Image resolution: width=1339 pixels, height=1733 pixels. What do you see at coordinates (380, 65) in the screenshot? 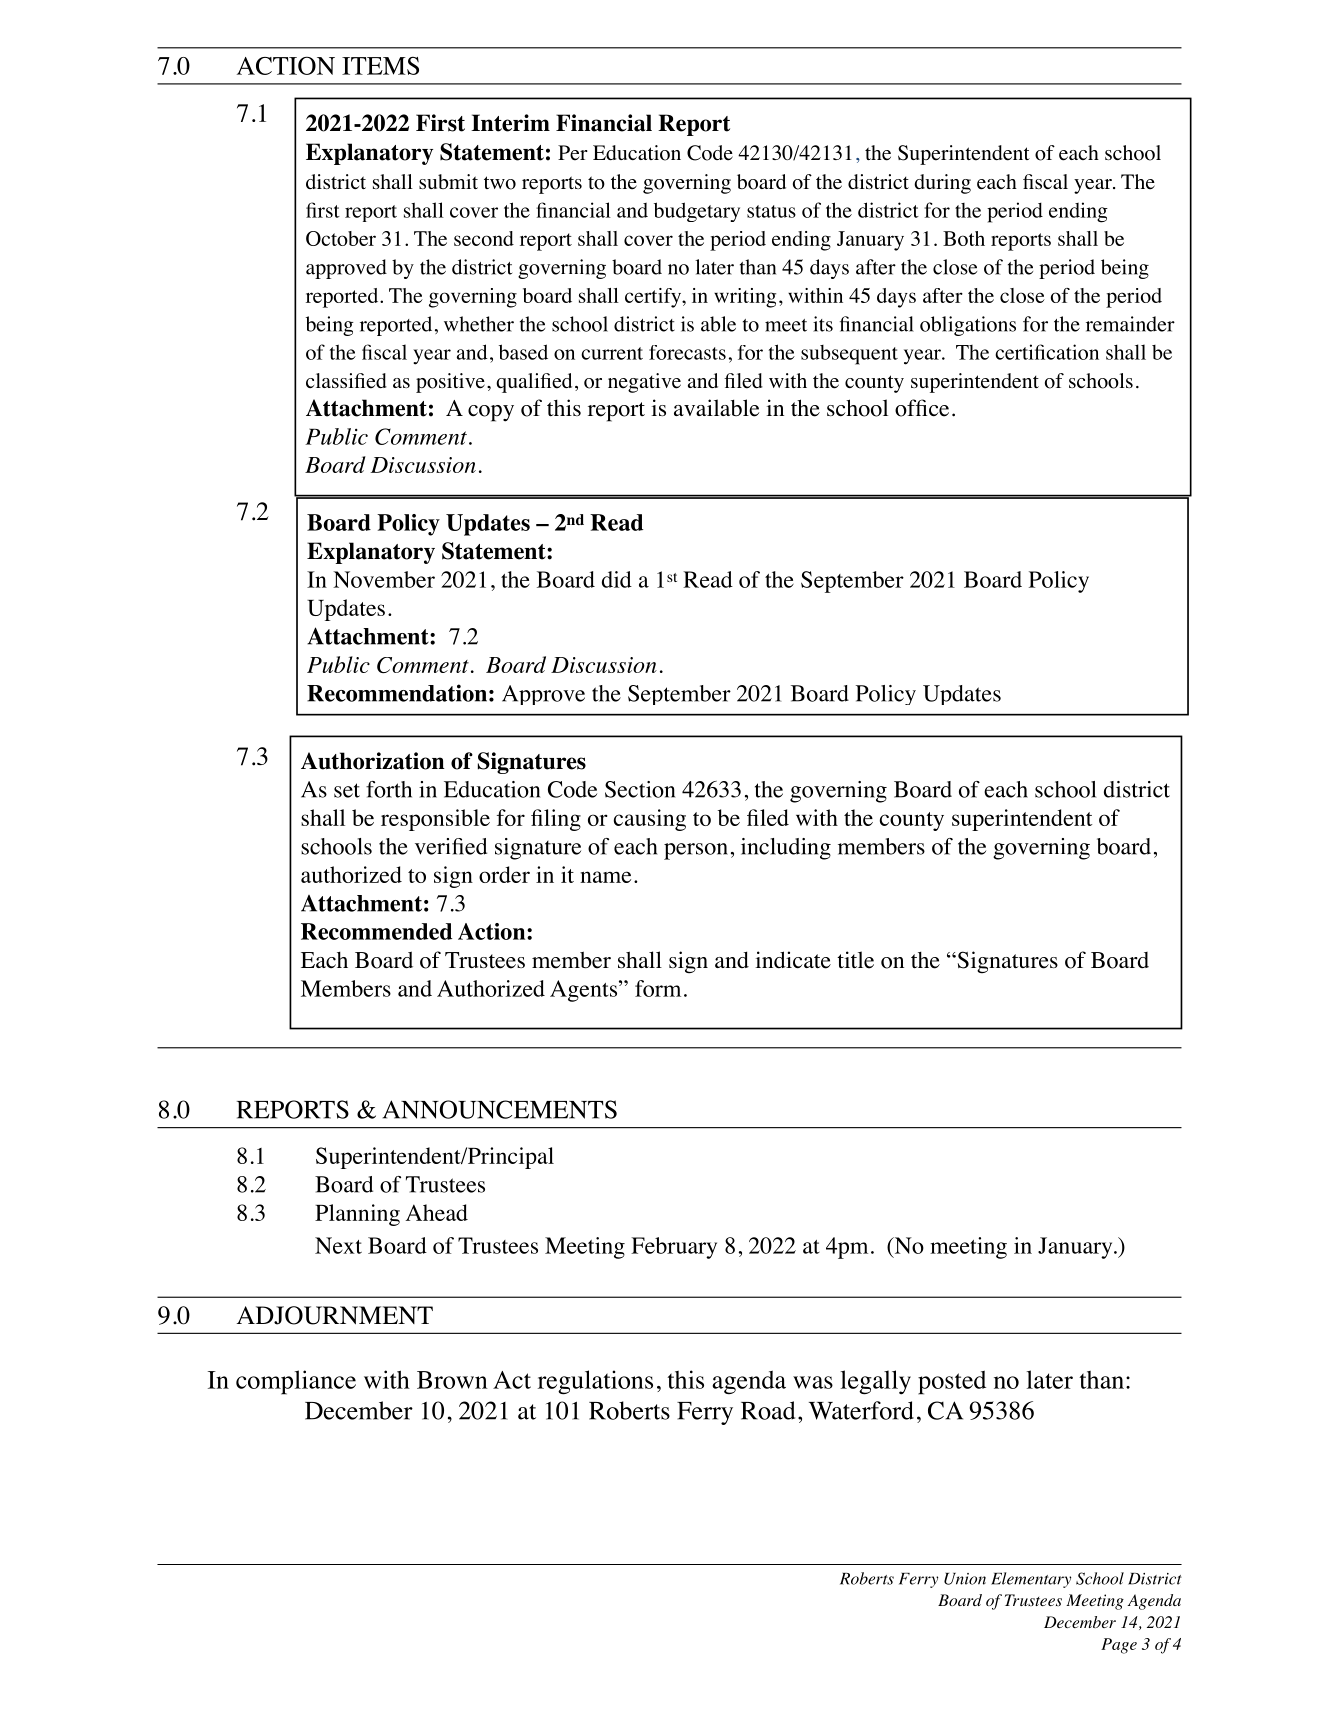
I see `ITEMS` at bounding box center [380, 65].
